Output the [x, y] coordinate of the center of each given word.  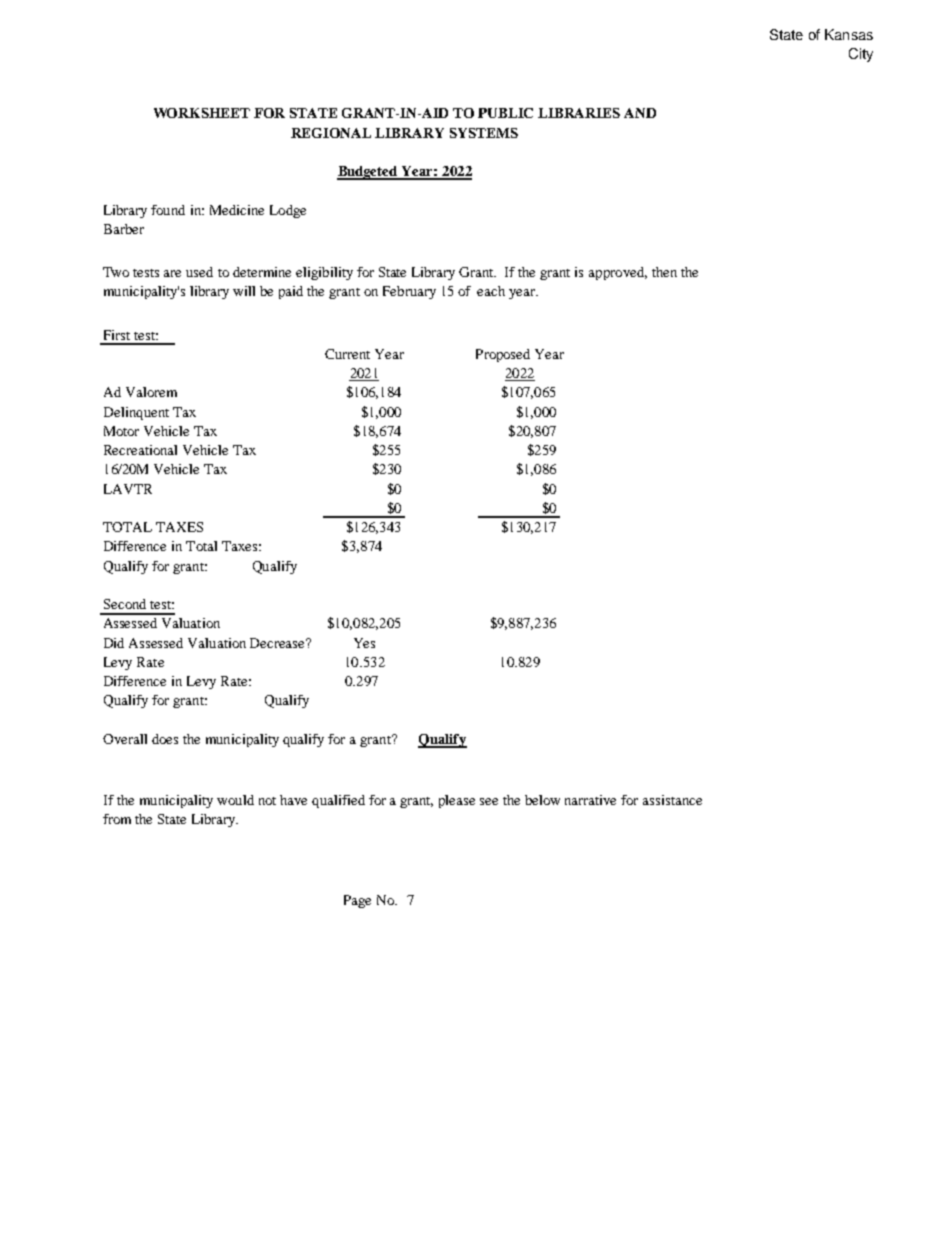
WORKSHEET [202, 113]
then [664, 272]
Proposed [503, 355]
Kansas [849, 34]
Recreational [140, 450]
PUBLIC [505, 113]
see [489, 801]
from [117, 819]
